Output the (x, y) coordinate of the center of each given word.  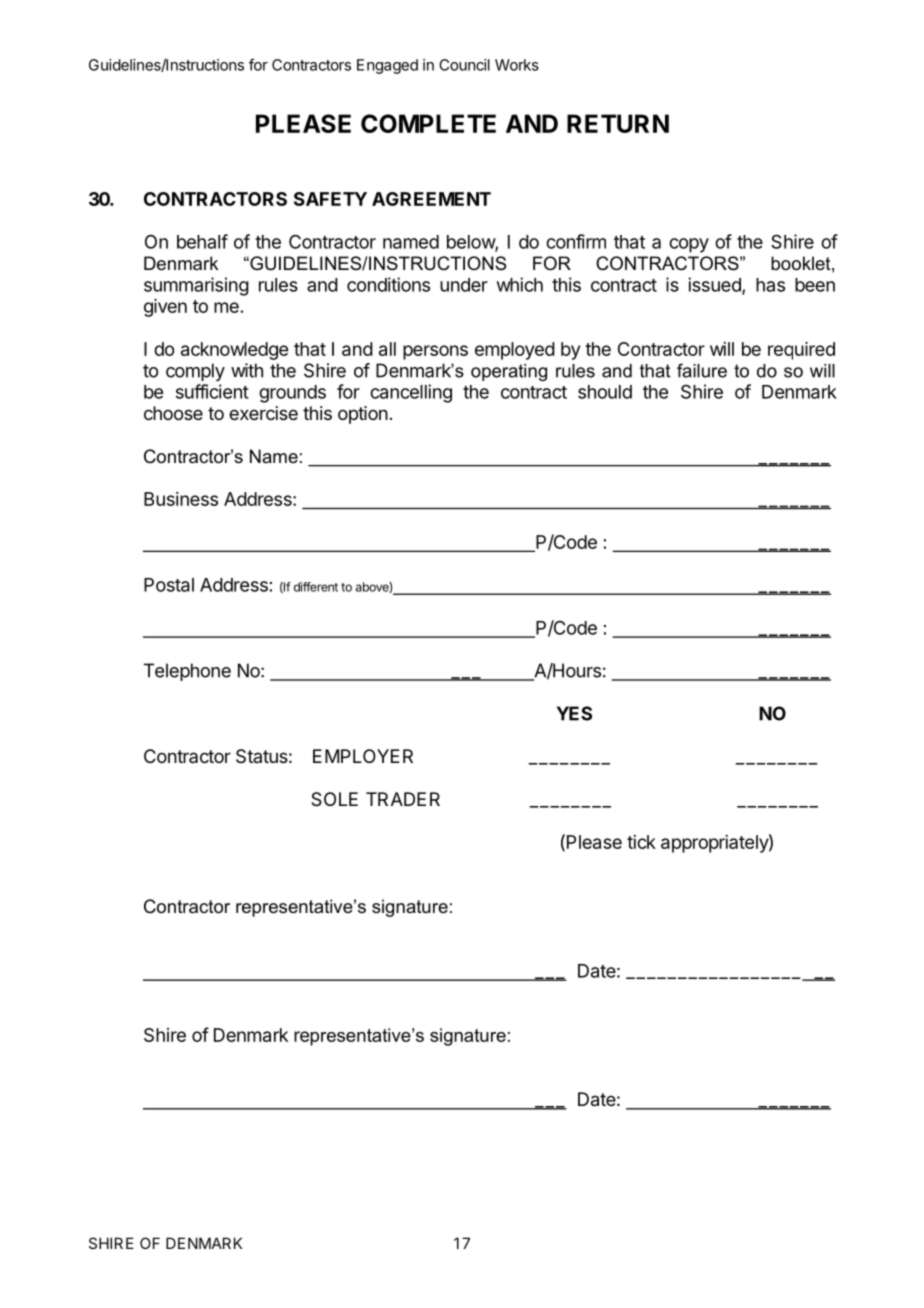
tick (641, 842)
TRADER (403, 799)
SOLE (334, 799)
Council (464, 65)
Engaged (387, 66)
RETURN (618, 123)
